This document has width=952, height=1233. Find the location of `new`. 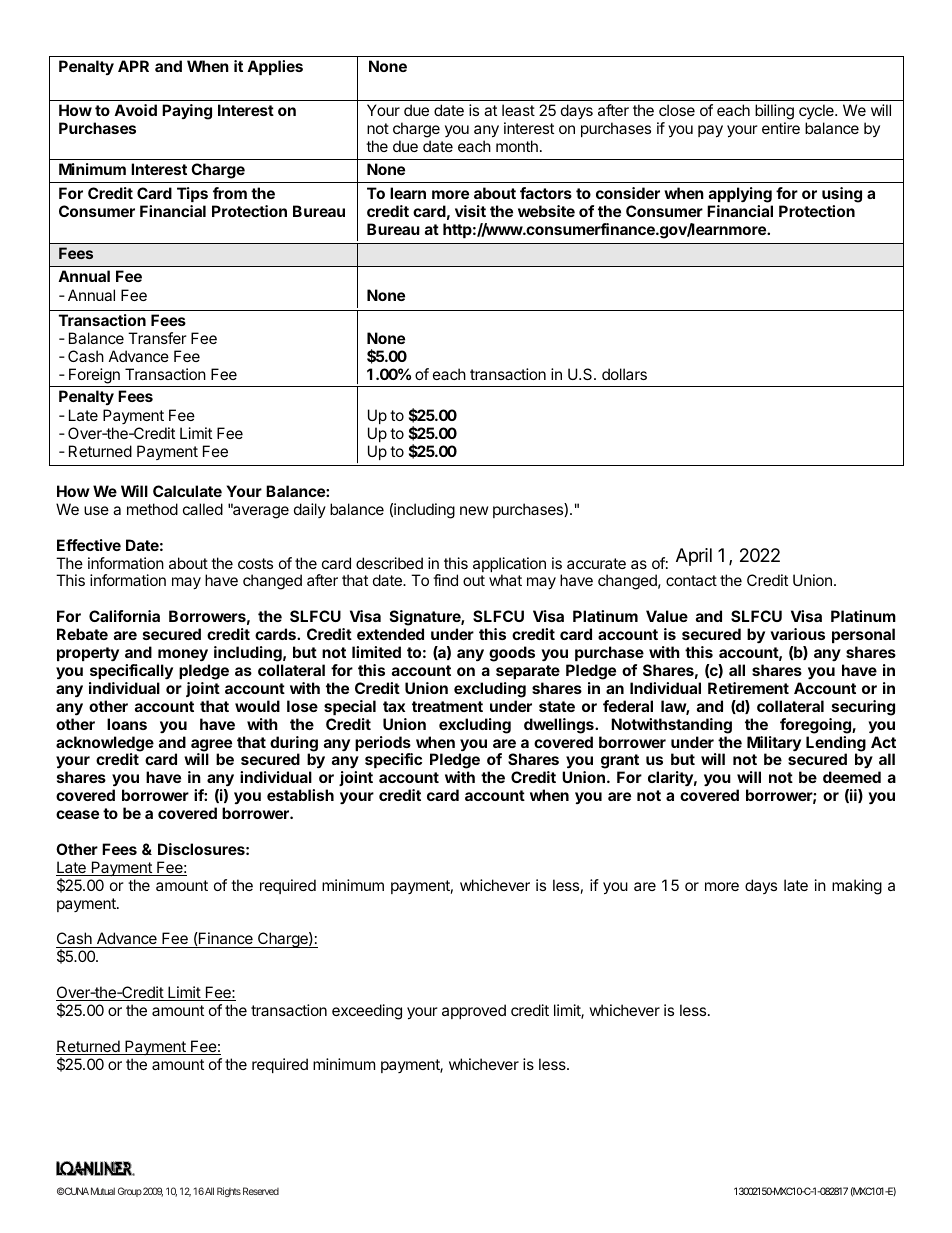

new is located at coordinates (474, 510).
